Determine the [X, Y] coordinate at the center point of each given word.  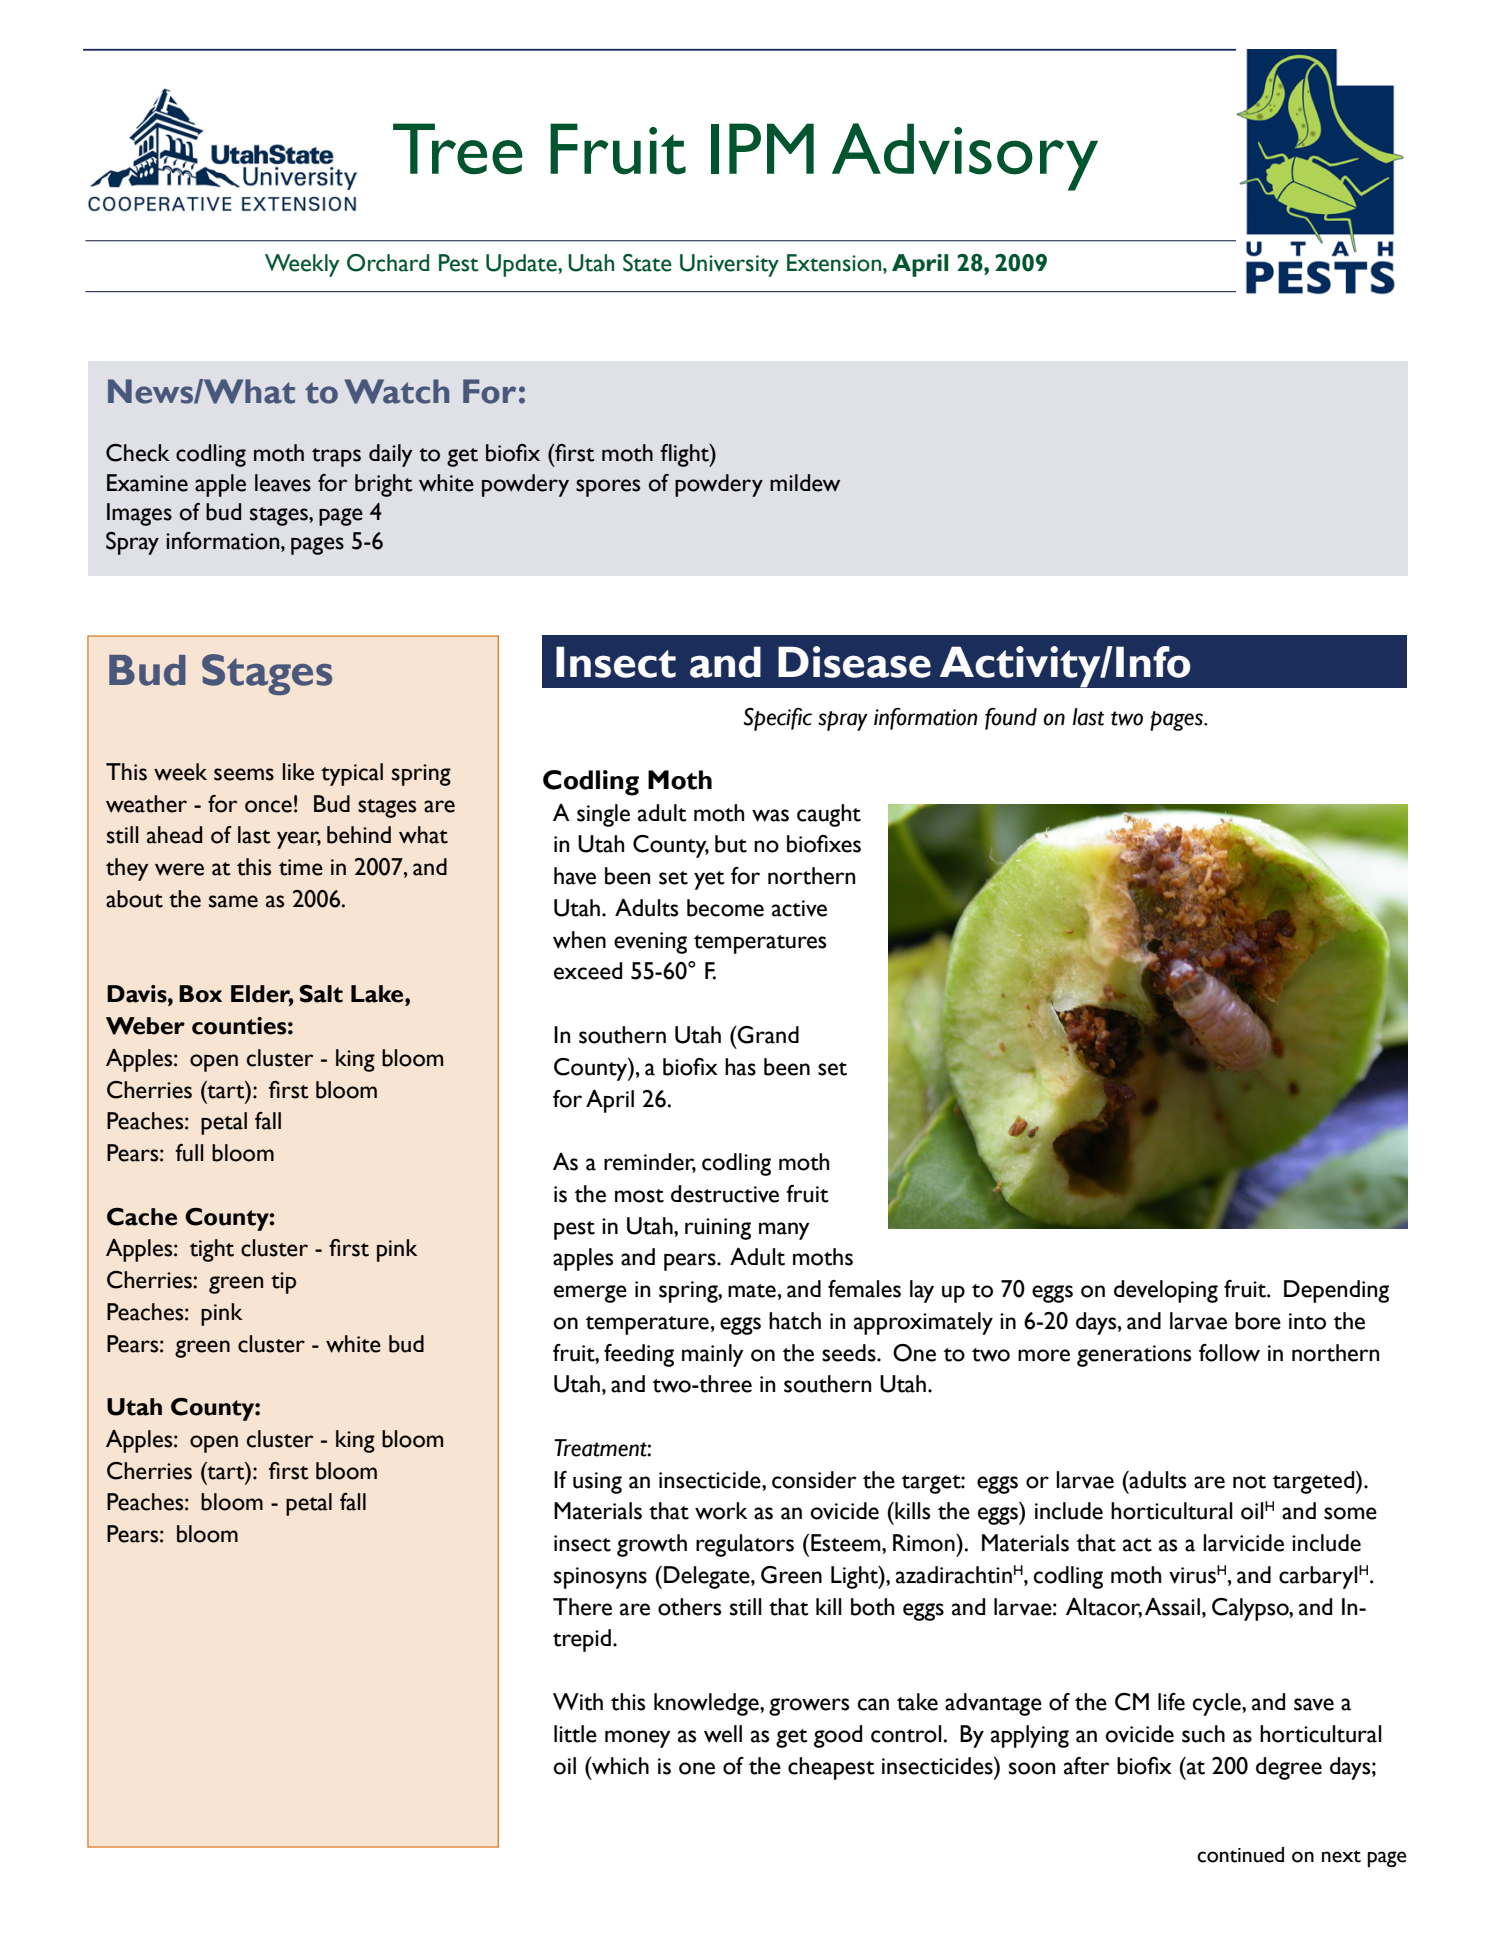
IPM [762, 148]
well [723, 1734]
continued [1240, 1855]
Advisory [965, 157]
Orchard [388, 263]
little [575, 1734]
